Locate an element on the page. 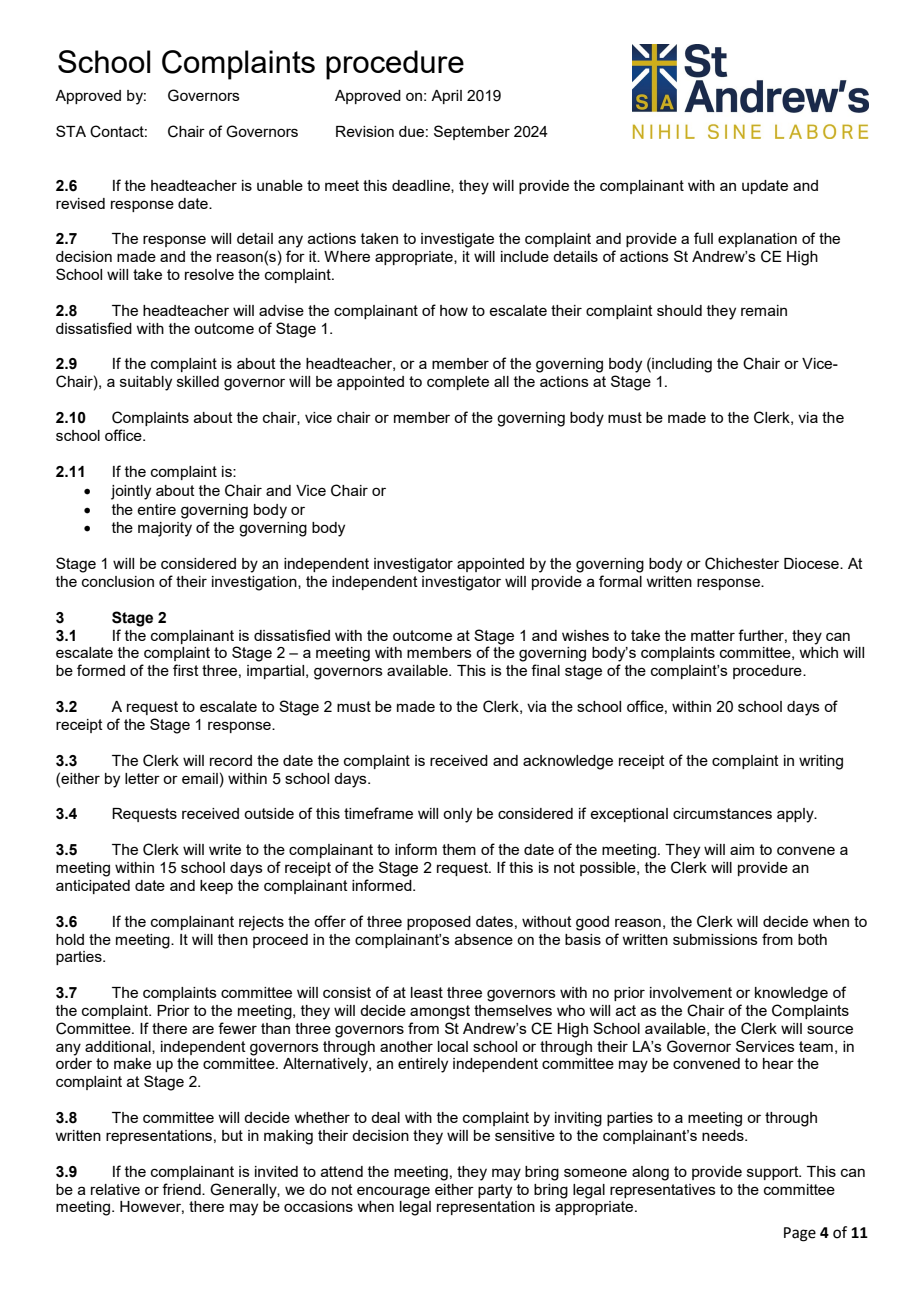  complete is located at coordinates (458, 383).
